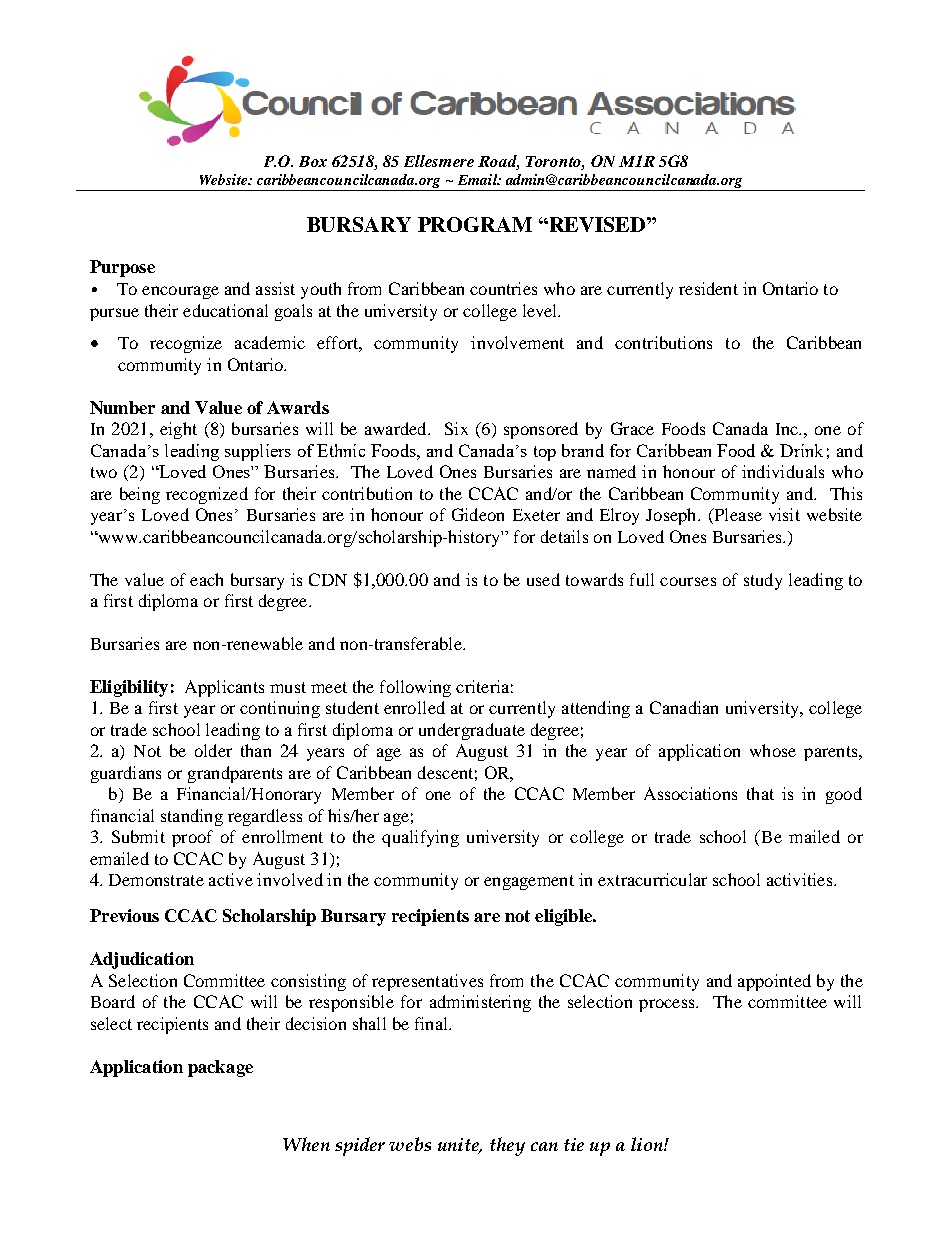  I want to click on that, so click(760, 793).
